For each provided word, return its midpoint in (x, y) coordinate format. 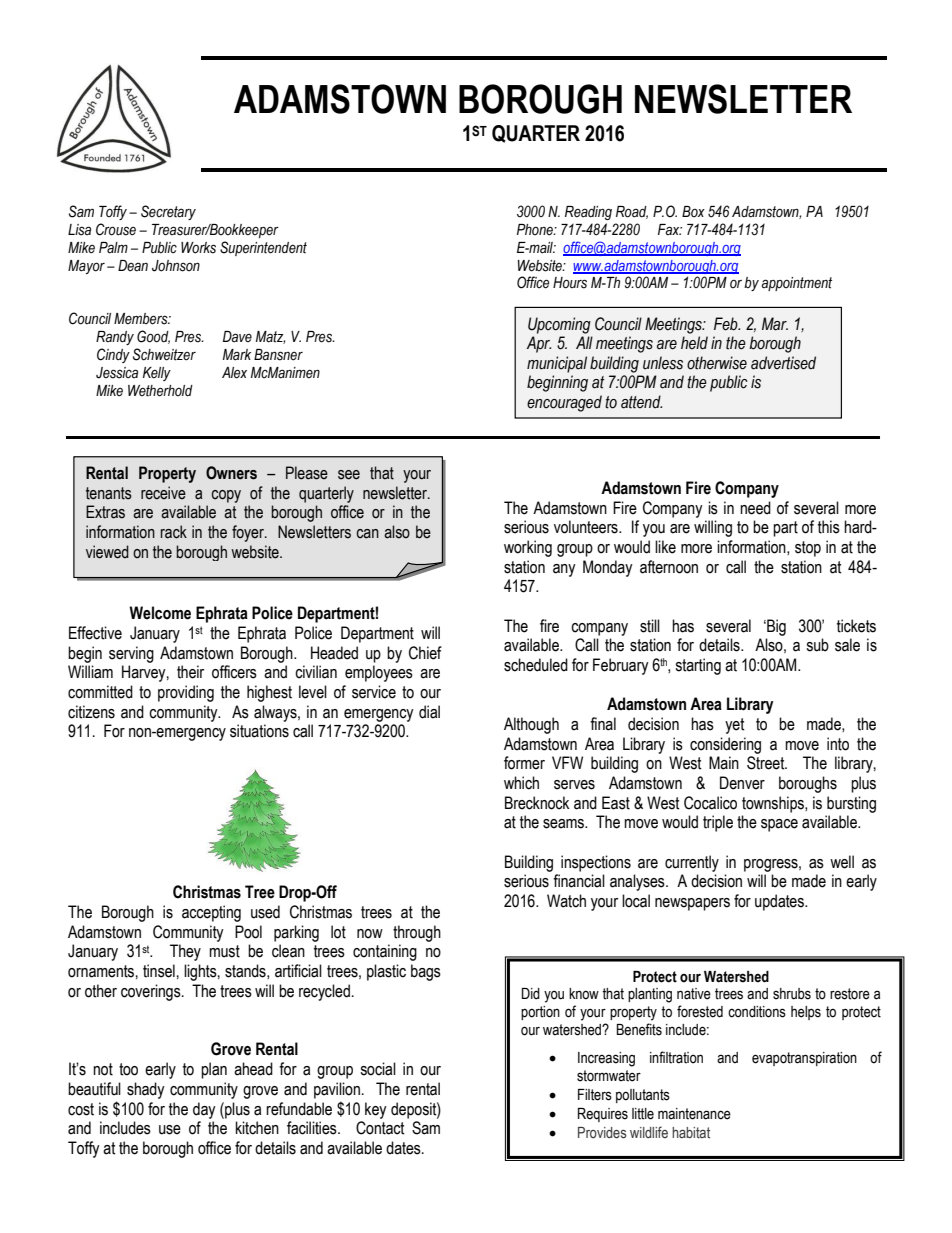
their (190, 672)
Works (198, 248)
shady (146, 1090)
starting (698, 666)
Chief (425, 653)
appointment (797, 284)
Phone (536, 230)
